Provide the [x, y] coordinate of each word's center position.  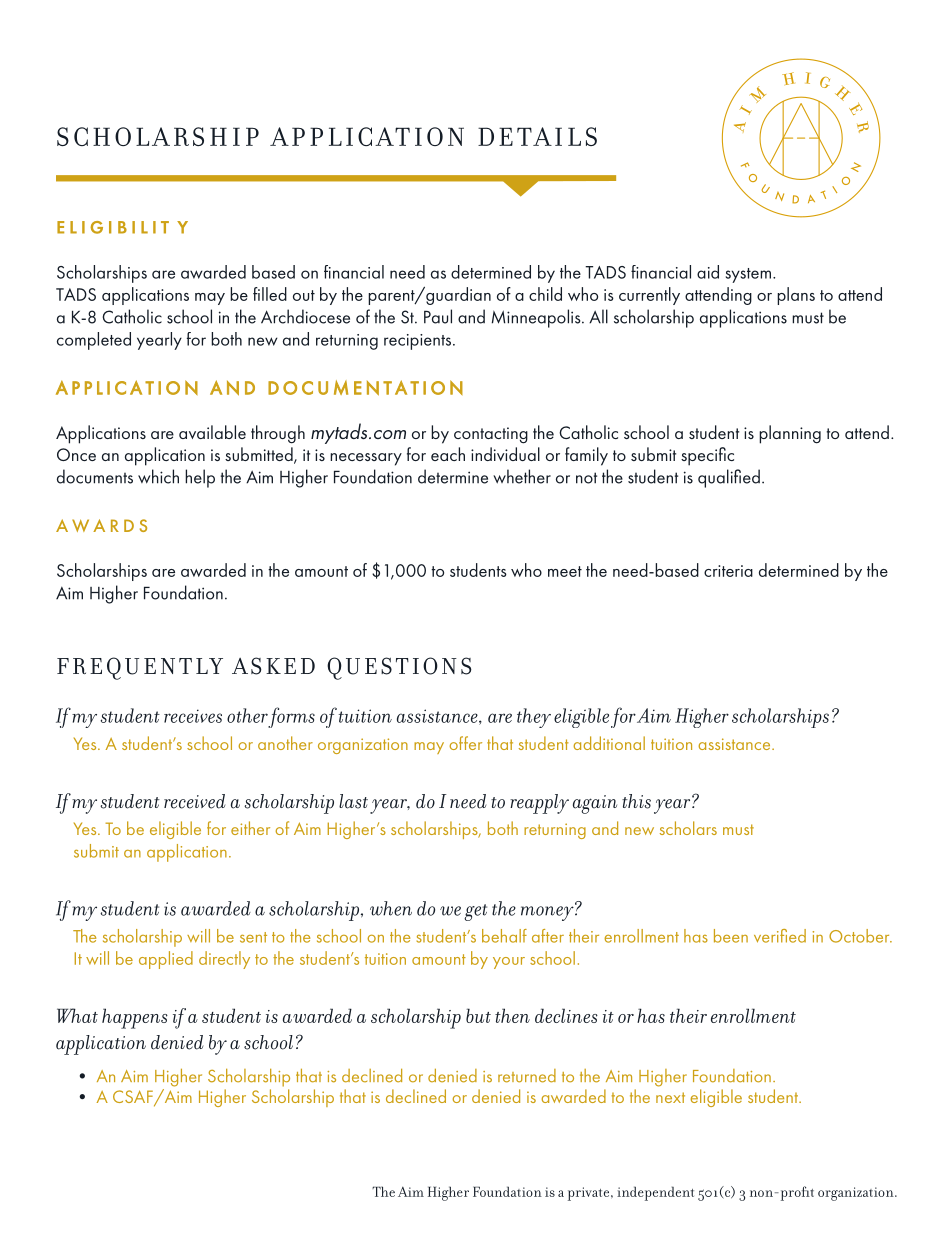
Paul [438, 316]
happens [135, 1018]
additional [609, 743]
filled [270, 294]
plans [796, 296]
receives [193, 716]
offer [465, 743]
